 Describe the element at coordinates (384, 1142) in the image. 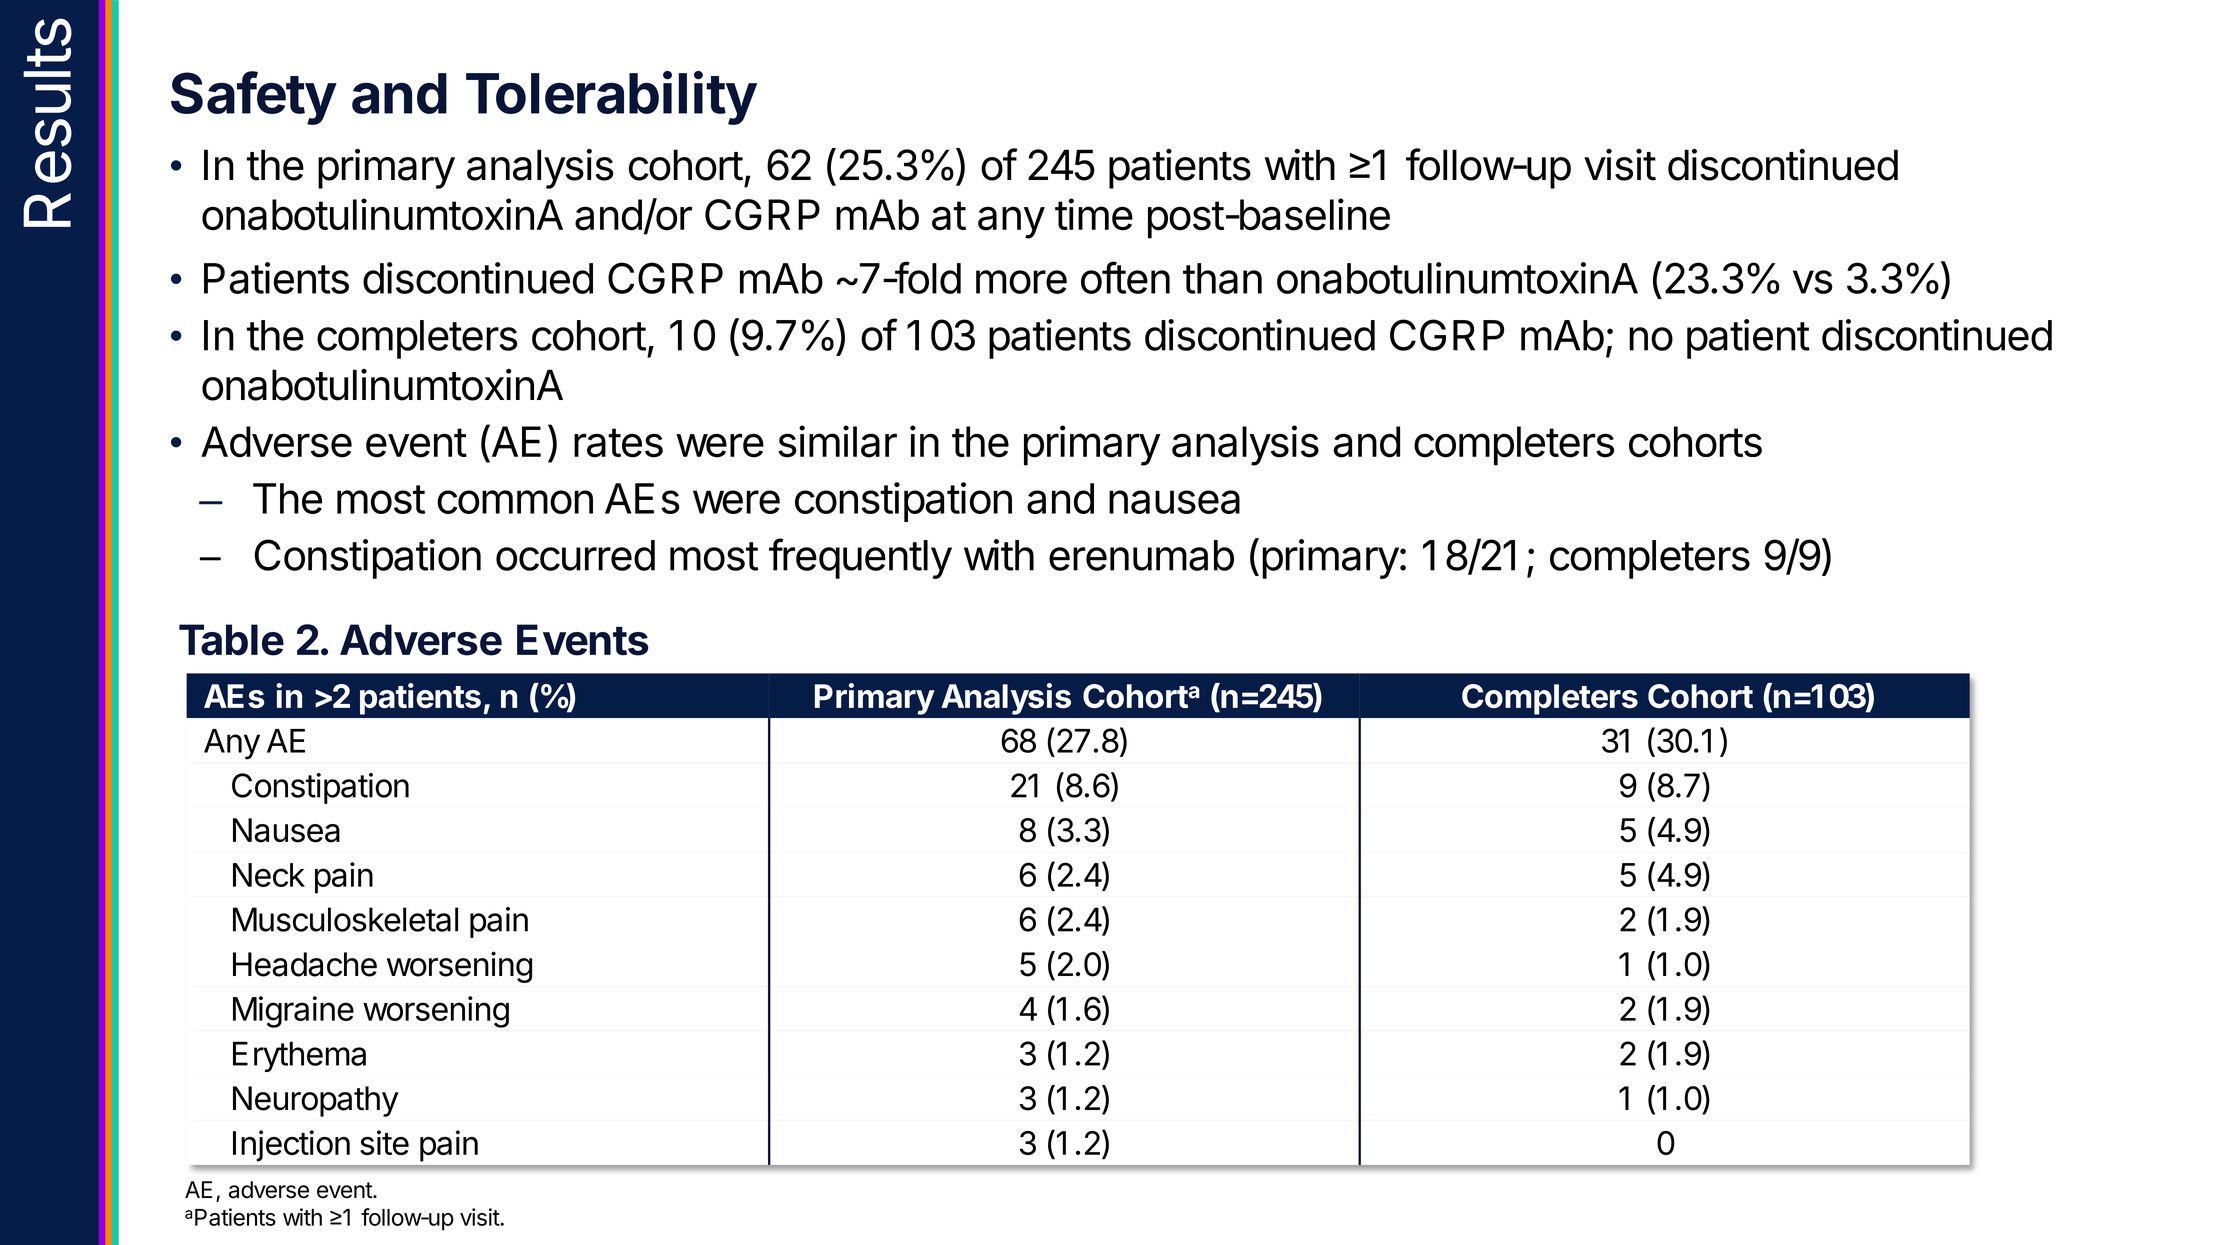

I see `site` at that location.
